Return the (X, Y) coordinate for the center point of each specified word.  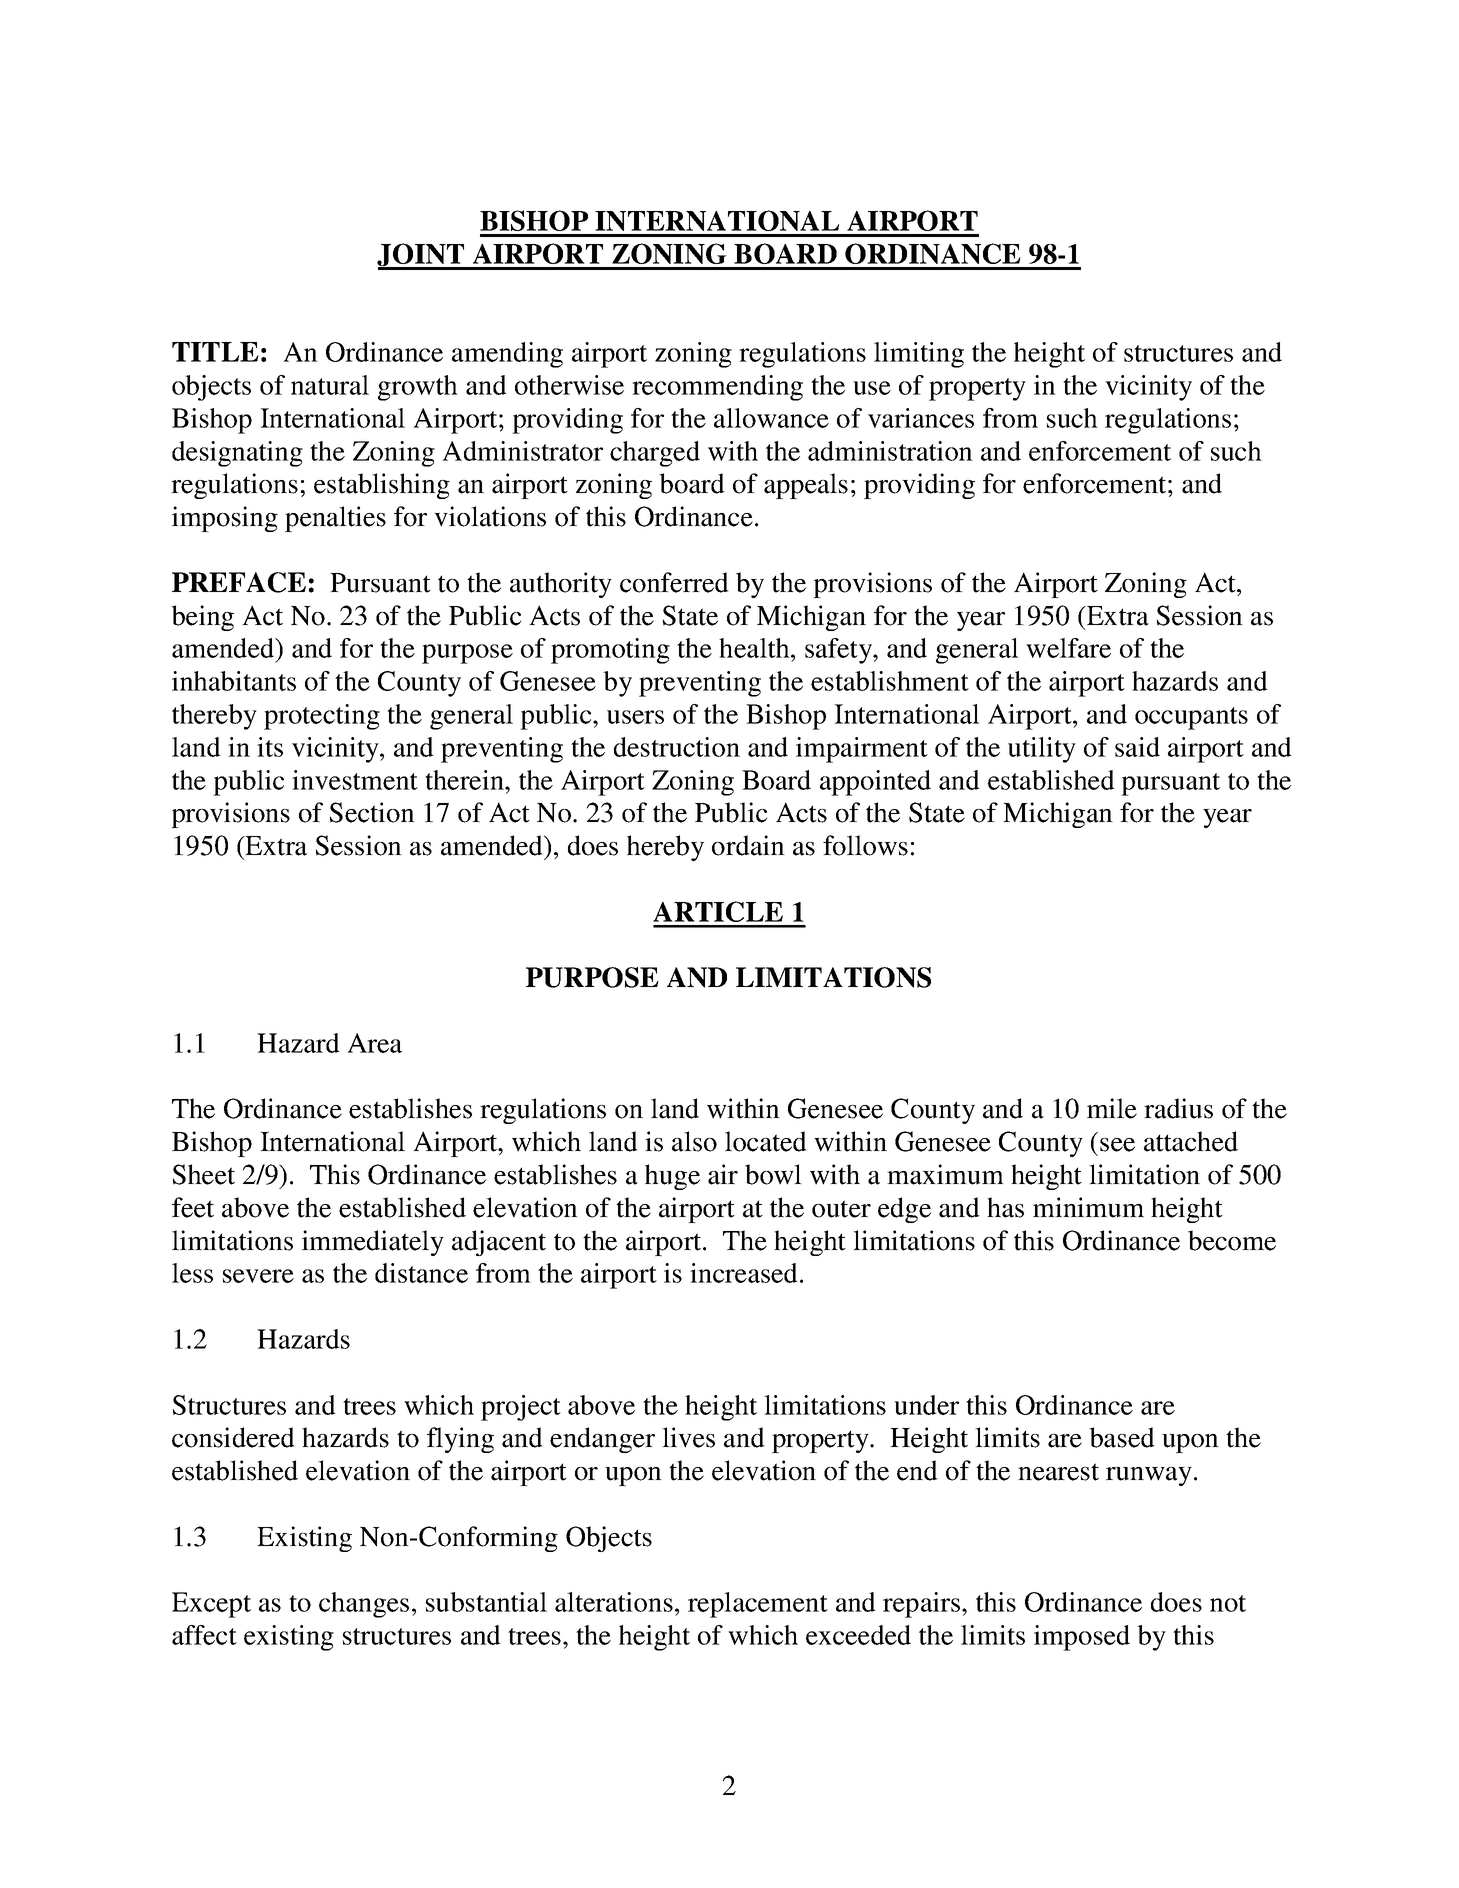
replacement (758, 1605)
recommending (717, 388)
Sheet (204, 1174)
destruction (677, 747)
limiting (919, 355)
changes (364, 1605)
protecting (322, 717)
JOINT (422, 256)
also (694, 1141)
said (1137, 747)
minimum (1088, 1207)
